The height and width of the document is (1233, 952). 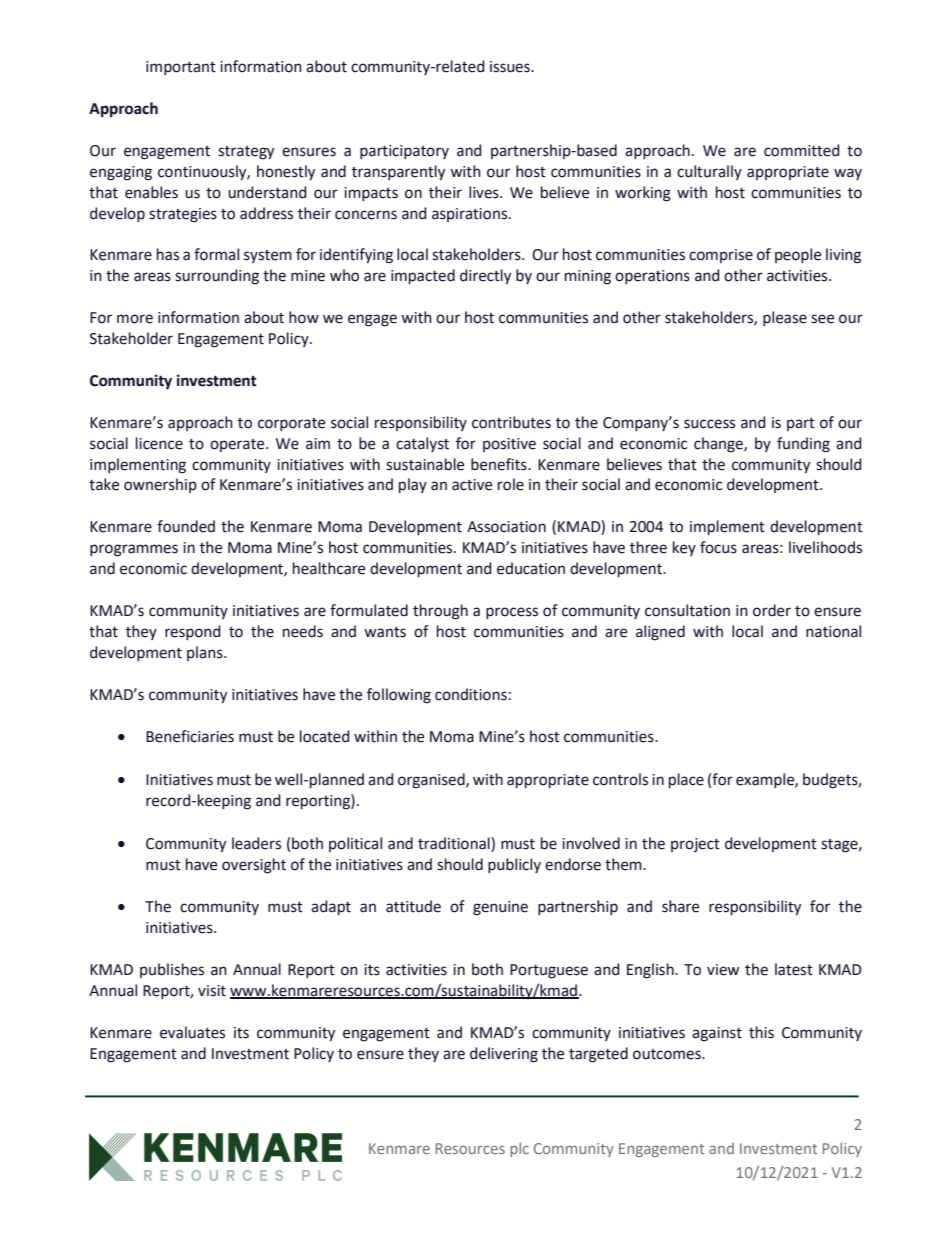 What do you see at coordinates (238, 445) in the document?
I see `operate` at bounding box center [238, 445].
